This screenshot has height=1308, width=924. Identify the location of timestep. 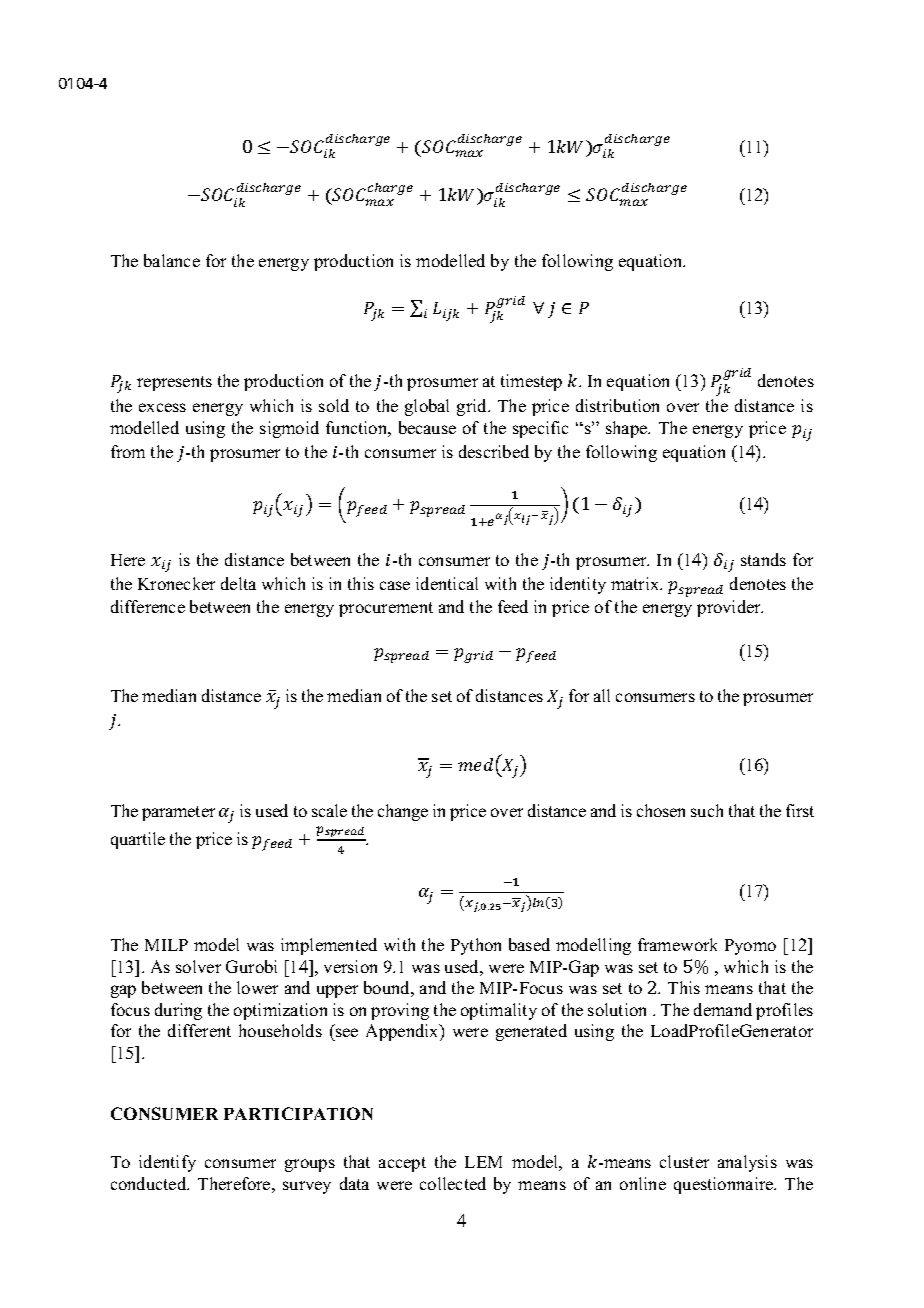
(531, 382).
